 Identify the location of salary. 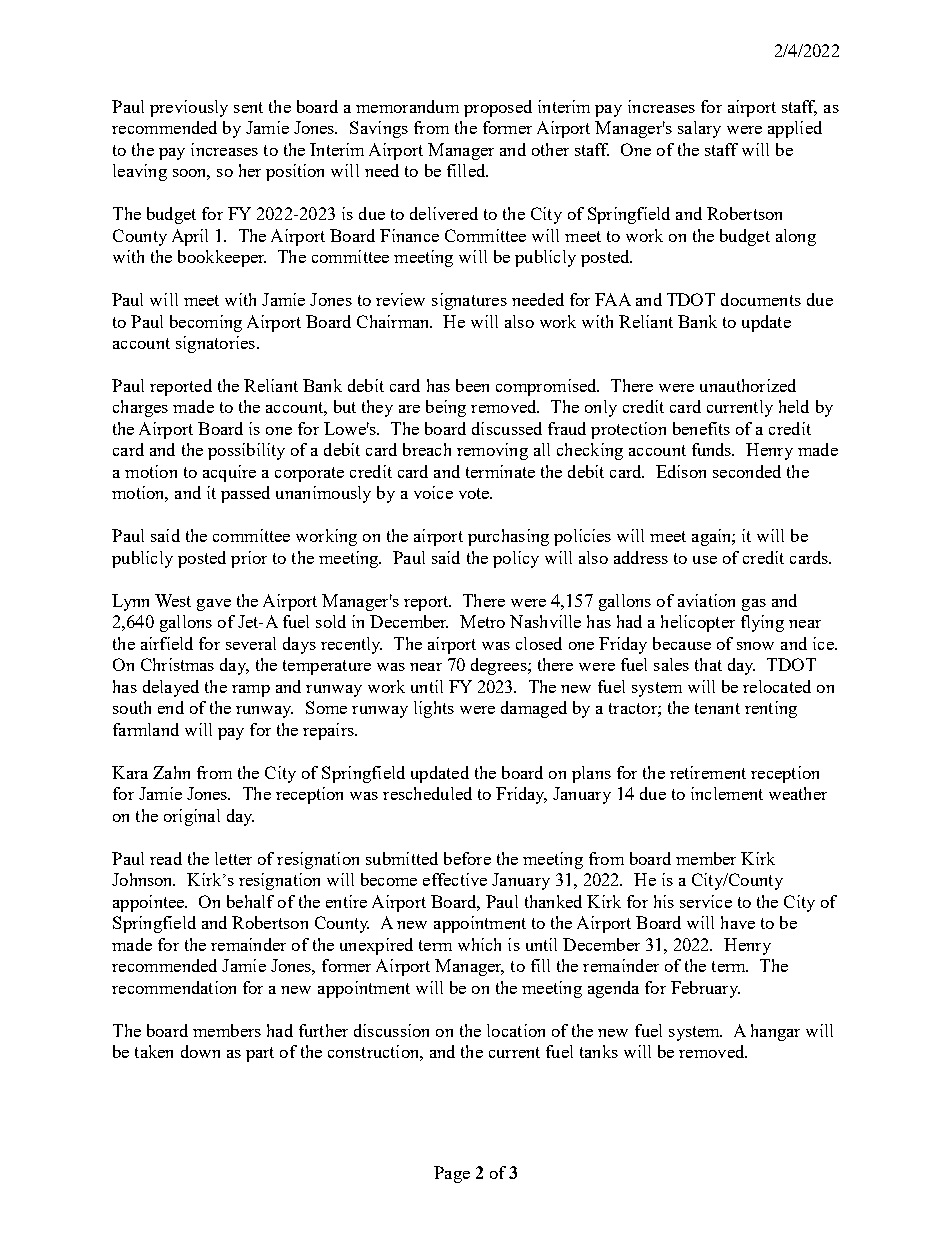
(699, 129).
